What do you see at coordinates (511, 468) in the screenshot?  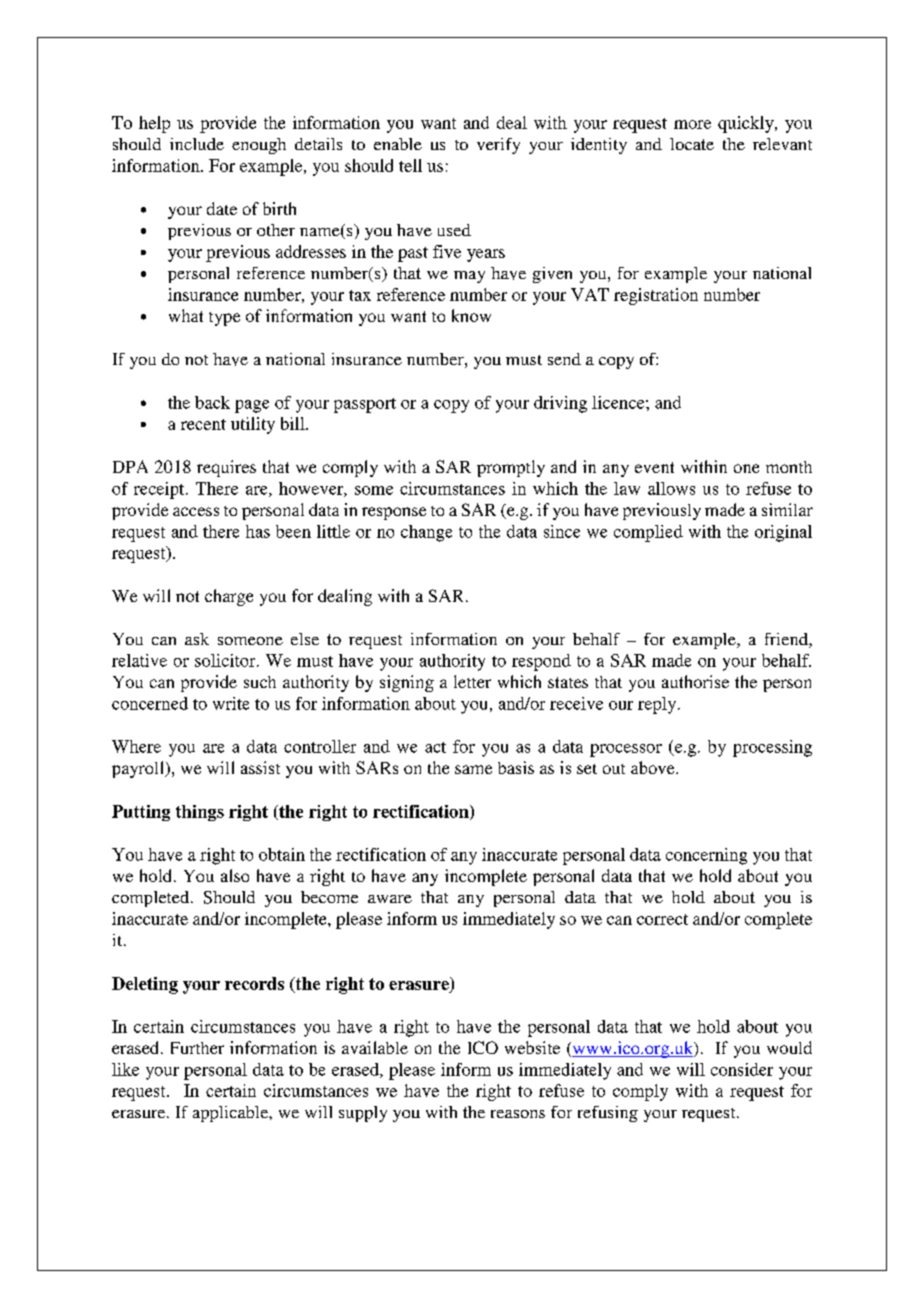 I see `promptly` at bounding box center [511, 468].
